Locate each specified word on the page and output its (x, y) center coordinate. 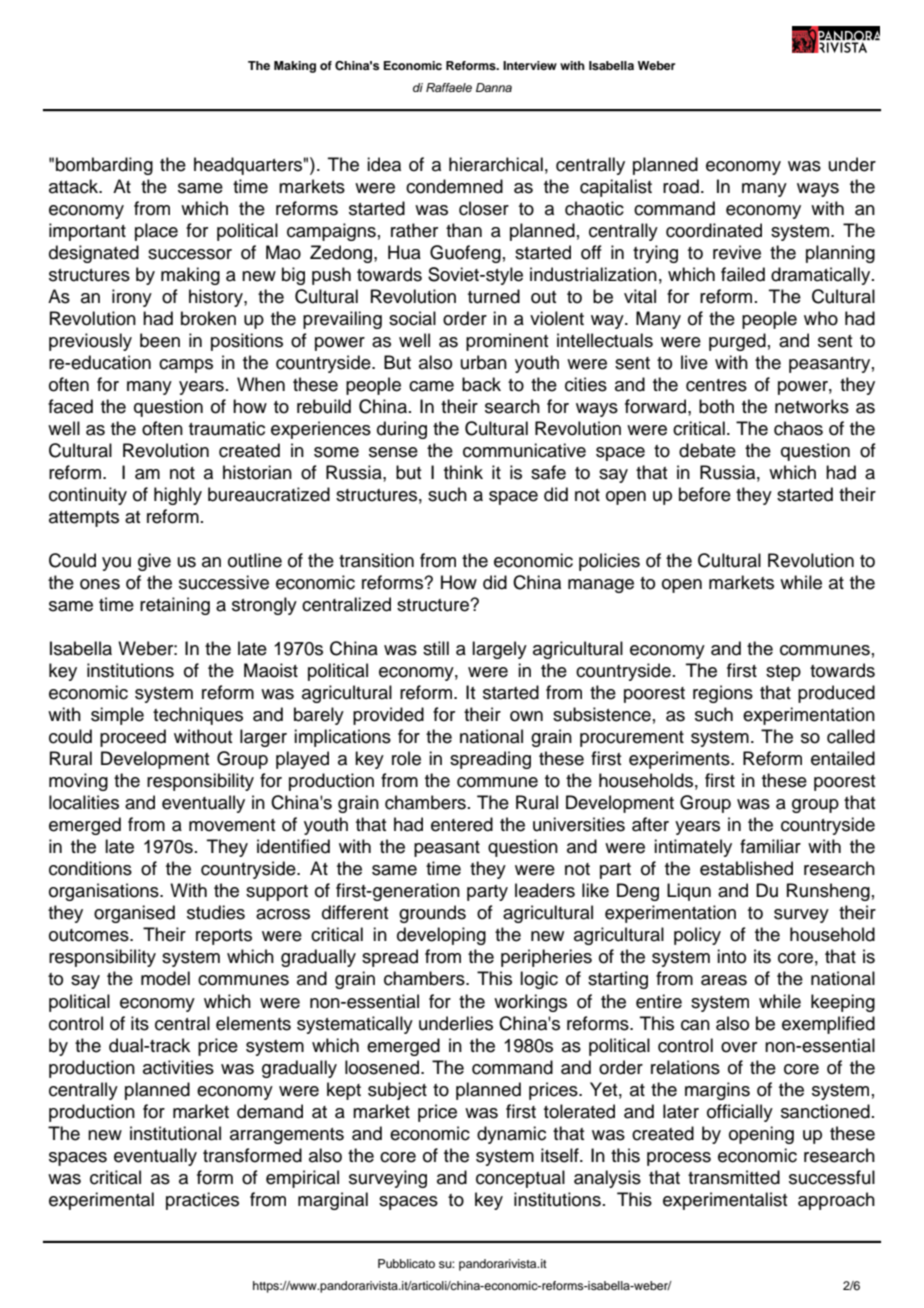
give (154, 562)
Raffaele (449, 87)
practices (202, 1201)
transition (376, 560)
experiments (680, 760)
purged (737, 342)
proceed (133, 738)
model (165, 978)
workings (530, 1003)
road (681, 186)
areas (724, 980)
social (412, 318)
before (705, 494)
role (406, 758)
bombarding (104, 166)
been (160, 340)
